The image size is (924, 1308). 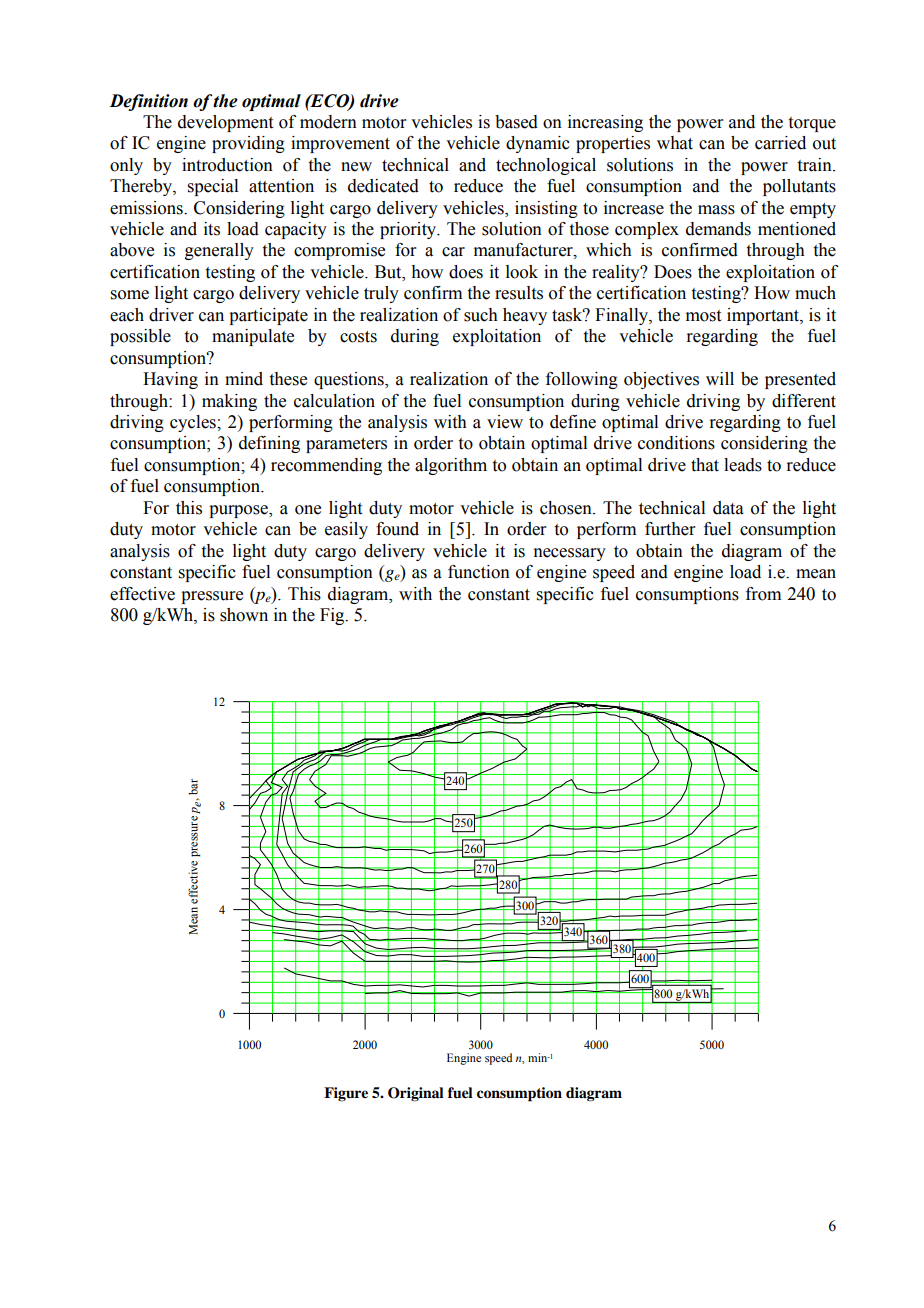 What do you see at coordinates (780, 143) in the screenshot?
I see `carried` at bounding box center [780, 143].
